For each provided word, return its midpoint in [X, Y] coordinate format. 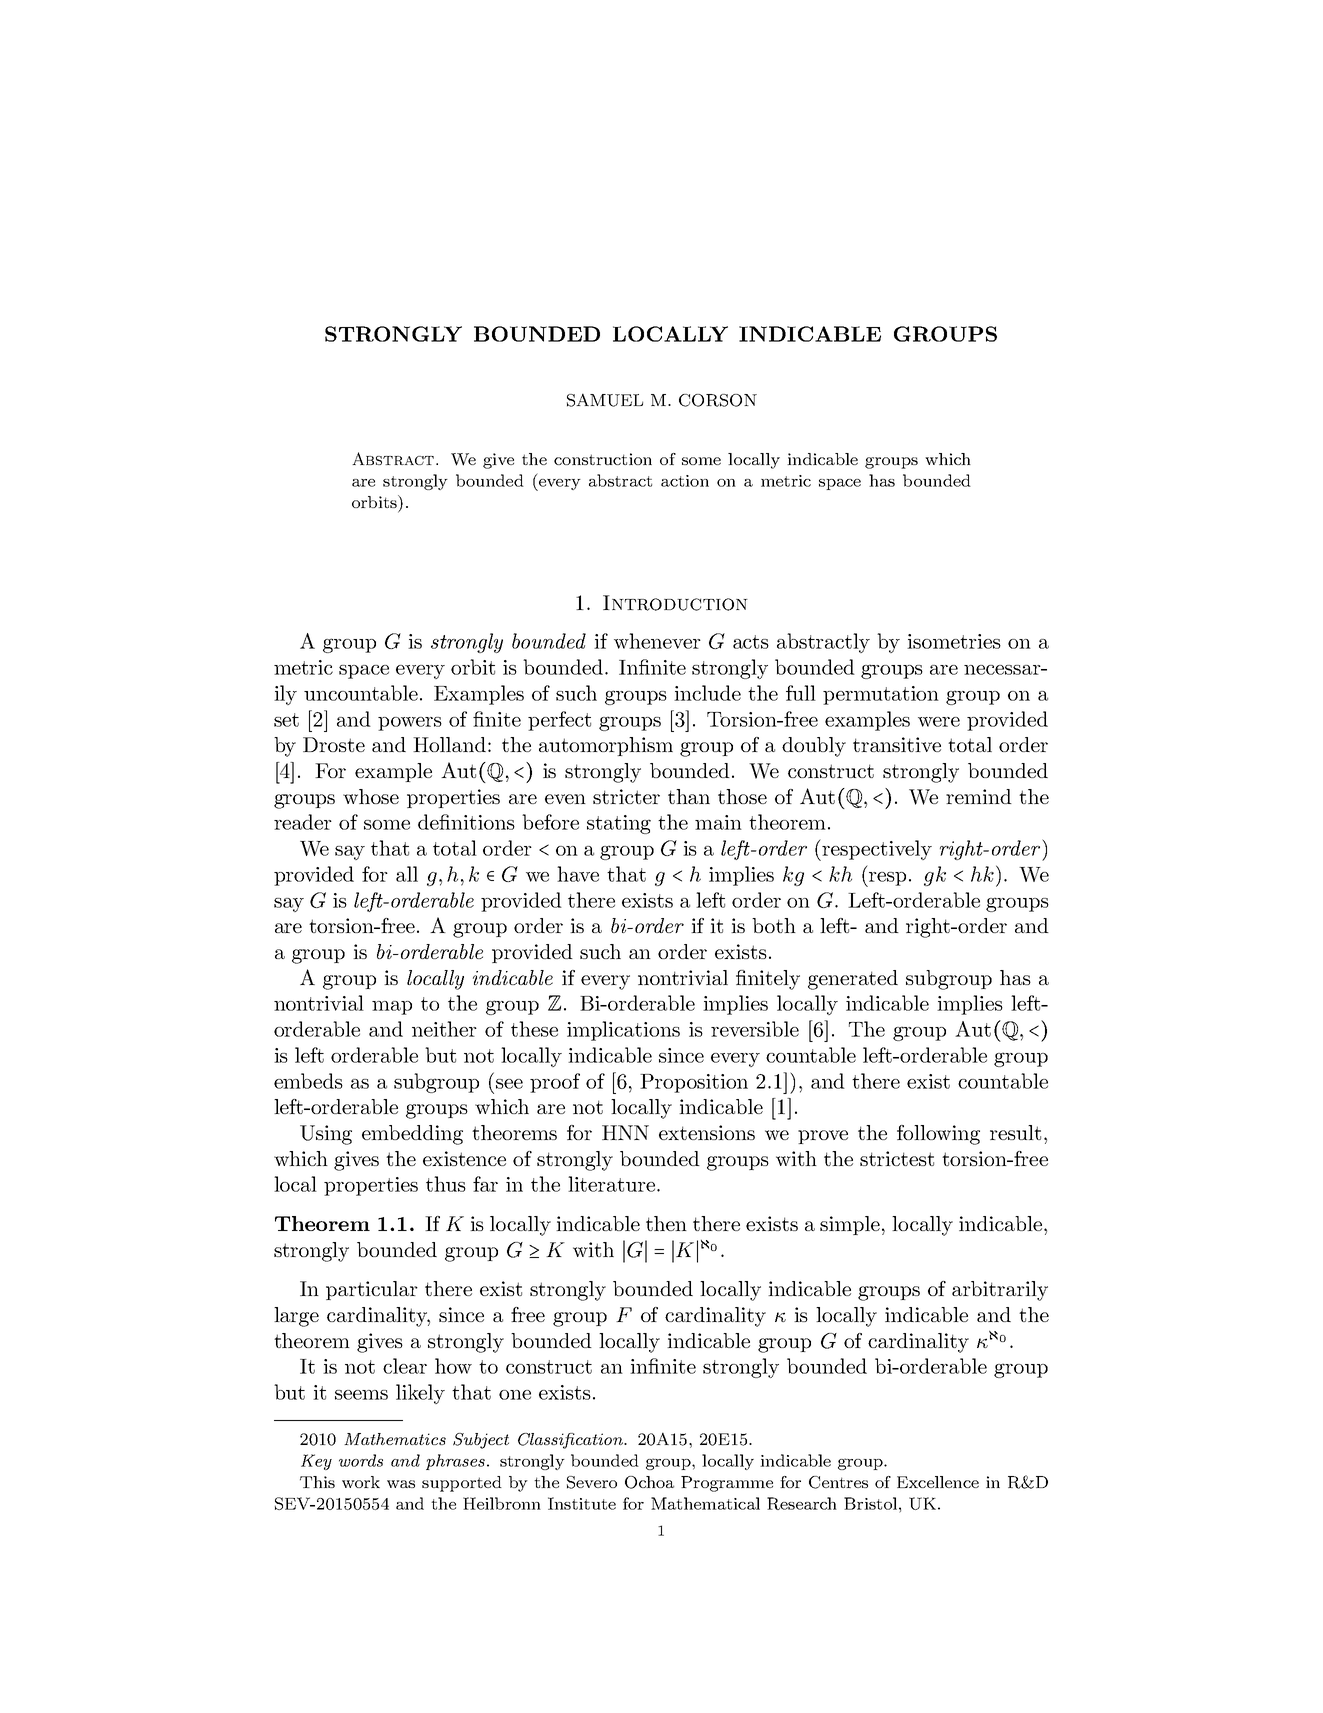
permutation [881, 695]
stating [619, 824]
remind [979, 796]
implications [623, 1031]
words [361, 1460]
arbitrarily [1000, 1291]
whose [371, 796]
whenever [657, 641]
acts [751, 642]
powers [410, 724]
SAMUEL [605, 400]
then [666, 1223]
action [685, 481]
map [392, 1008]
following [938, 1135]
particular [372, 1290]
